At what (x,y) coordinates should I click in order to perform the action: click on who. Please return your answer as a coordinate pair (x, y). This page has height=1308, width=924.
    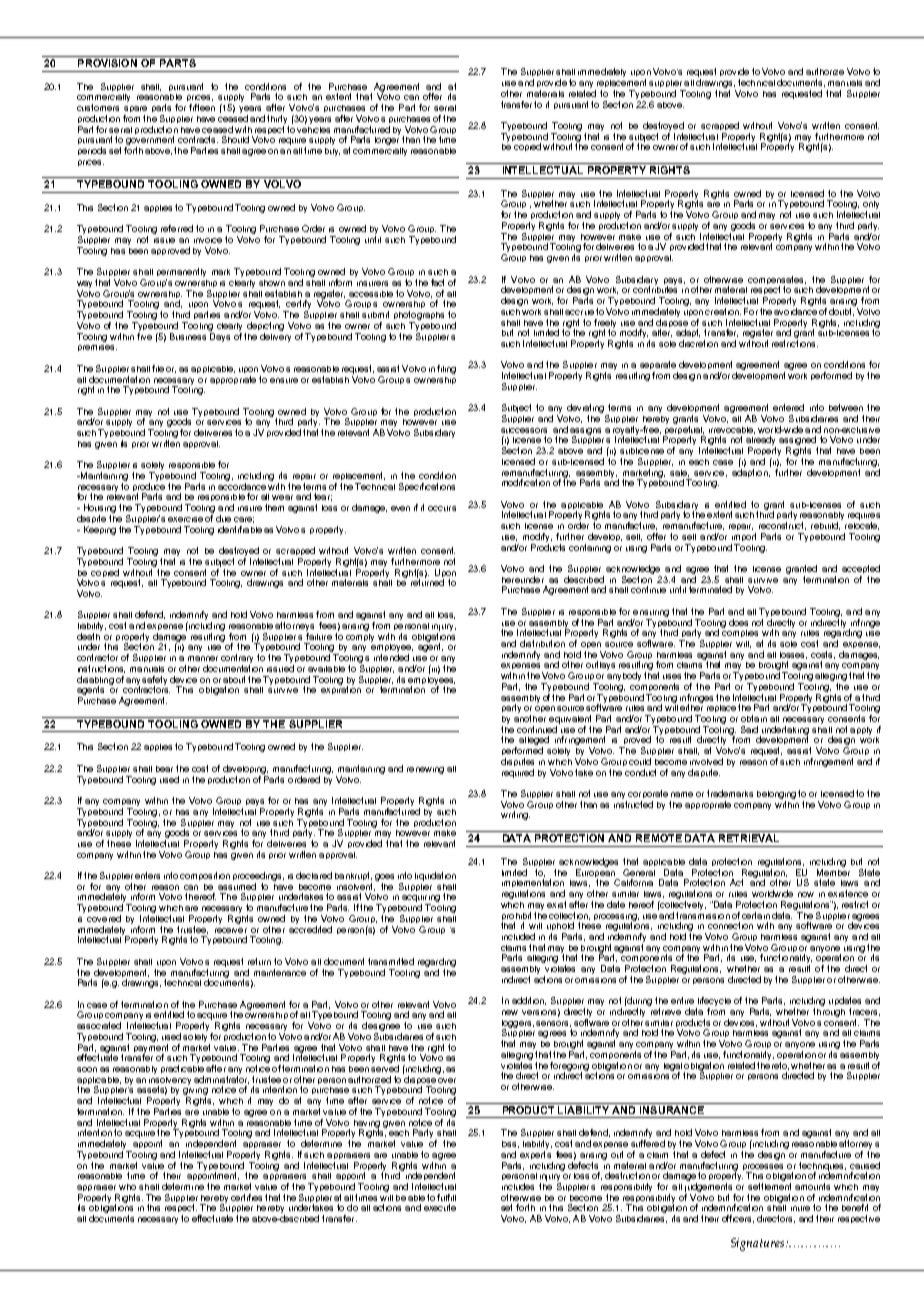
    Looking at the image, I should click on (127, 1187).
